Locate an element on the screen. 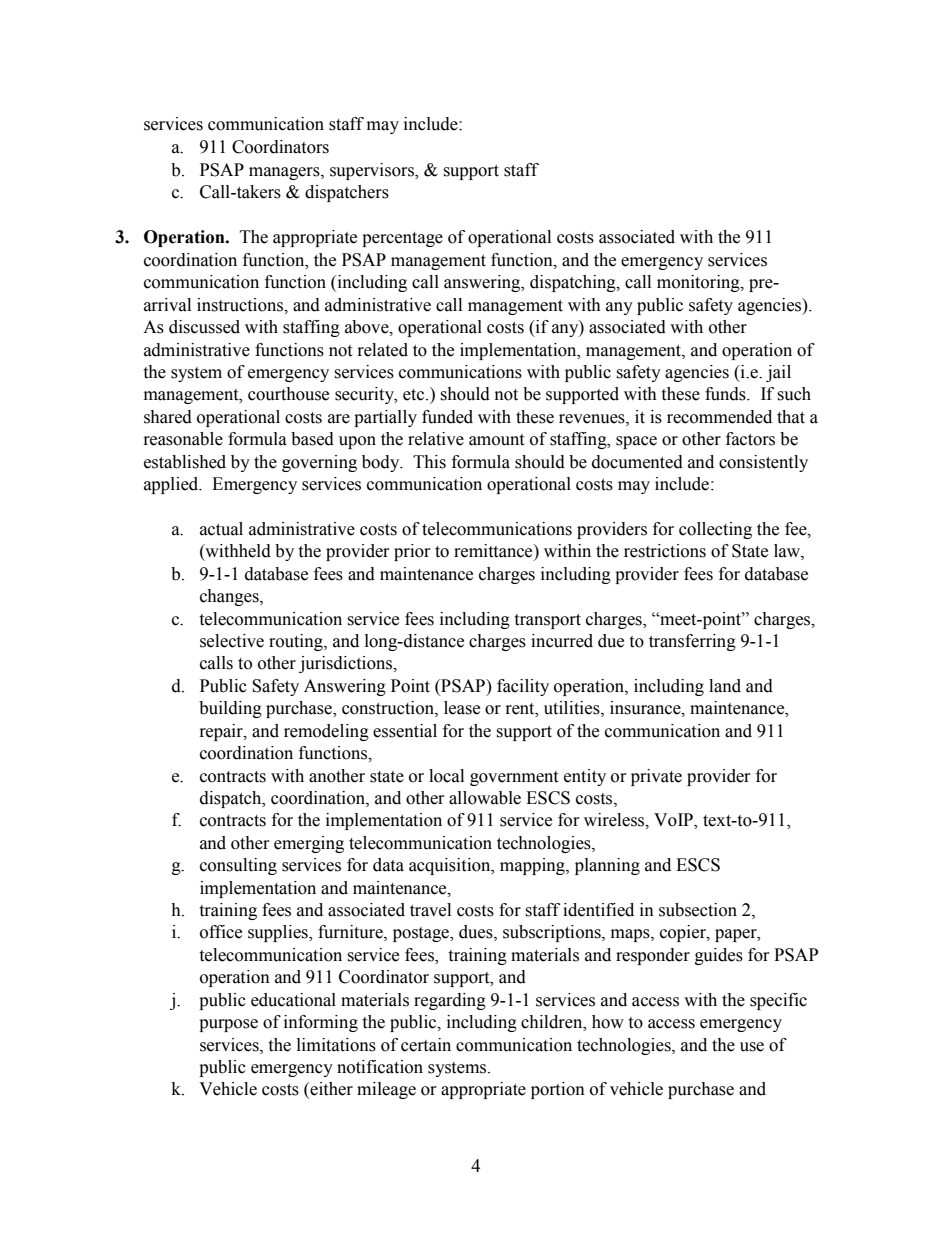 This screenshot has height=1233, width=952. allowable is located at coordinates (485, 798).
